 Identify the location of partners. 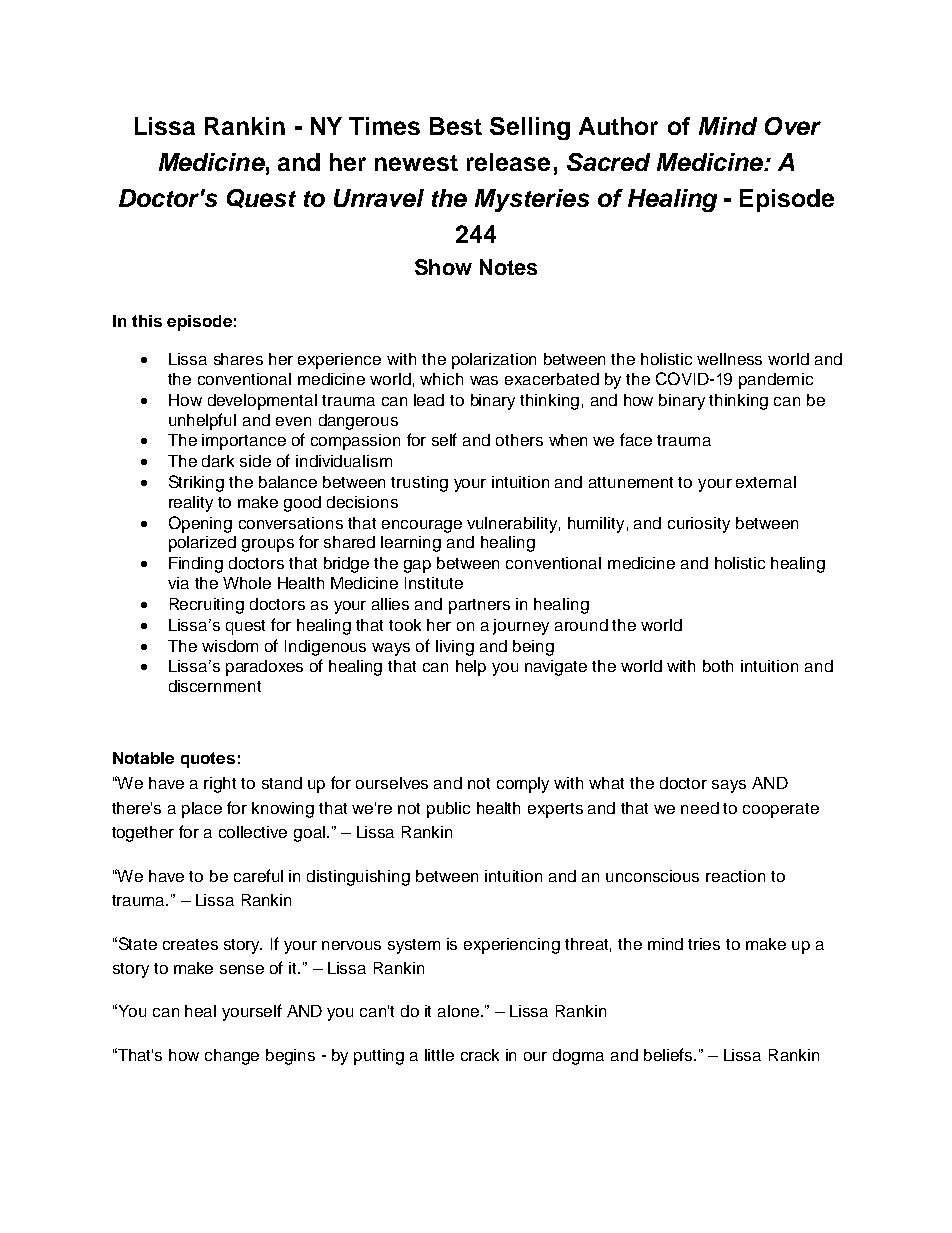
(479, 606).
